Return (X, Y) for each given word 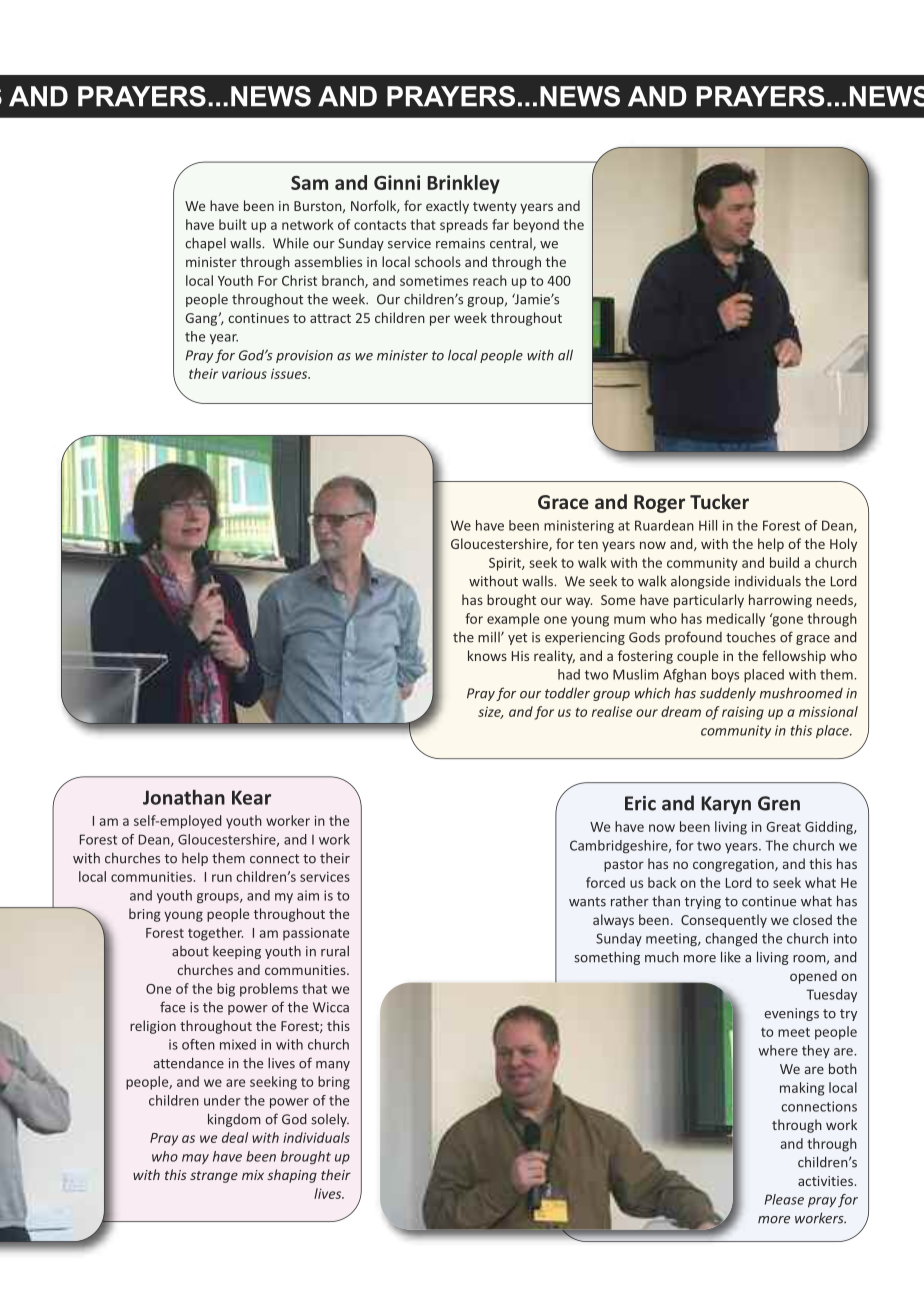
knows (487, 655)
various (244, 373)
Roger (659, 504)
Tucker (719, 501)
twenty (495, 208)
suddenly (728, 694)
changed (731, 940)
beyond (536, 226)
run (222, 878)
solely (330, 1120)
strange (214, 1177)
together (215, 934)
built (233, 224)
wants (587, 902)
